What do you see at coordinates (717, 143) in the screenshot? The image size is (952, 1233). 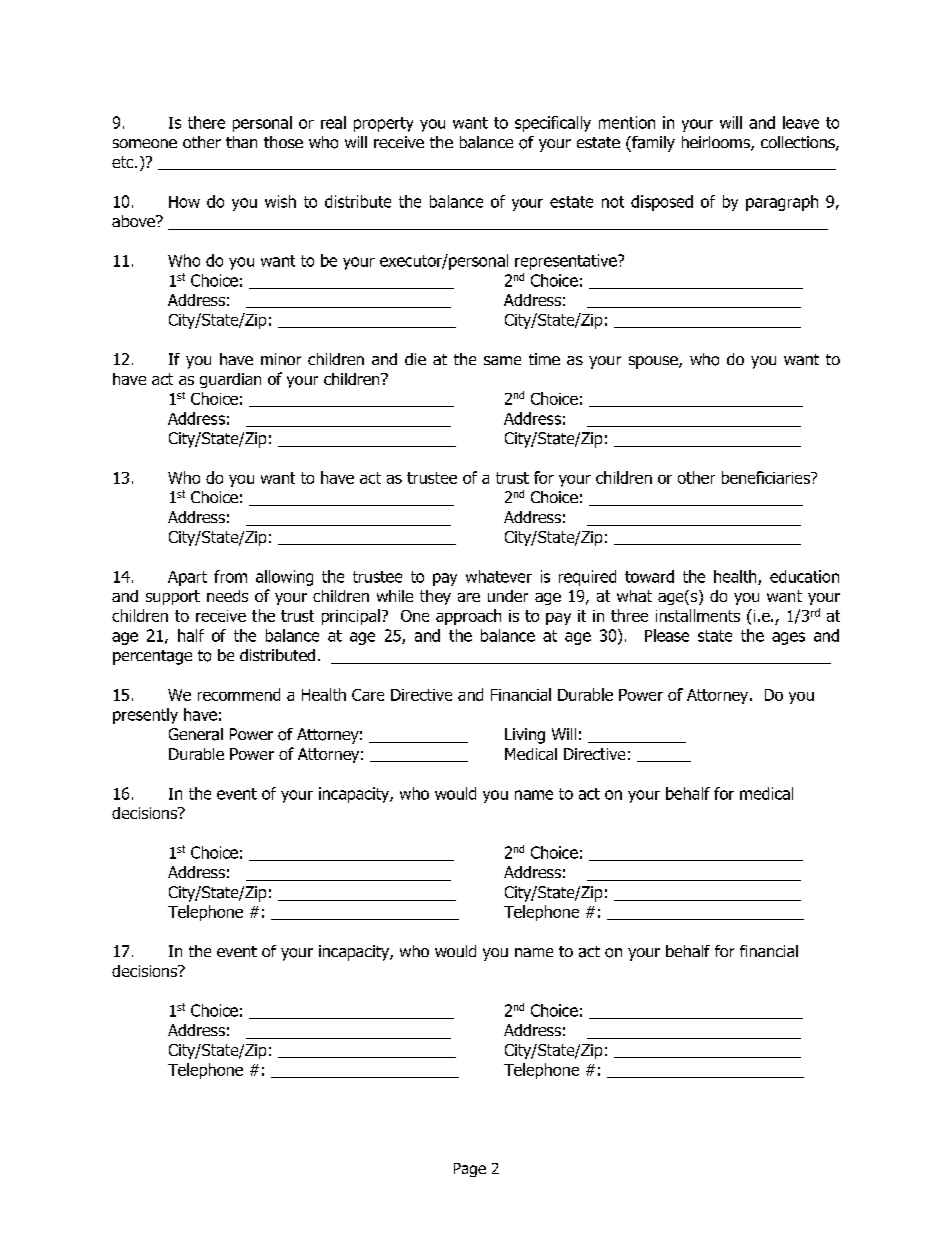 I see `heirlooms` at bounding box center [717, 143].
